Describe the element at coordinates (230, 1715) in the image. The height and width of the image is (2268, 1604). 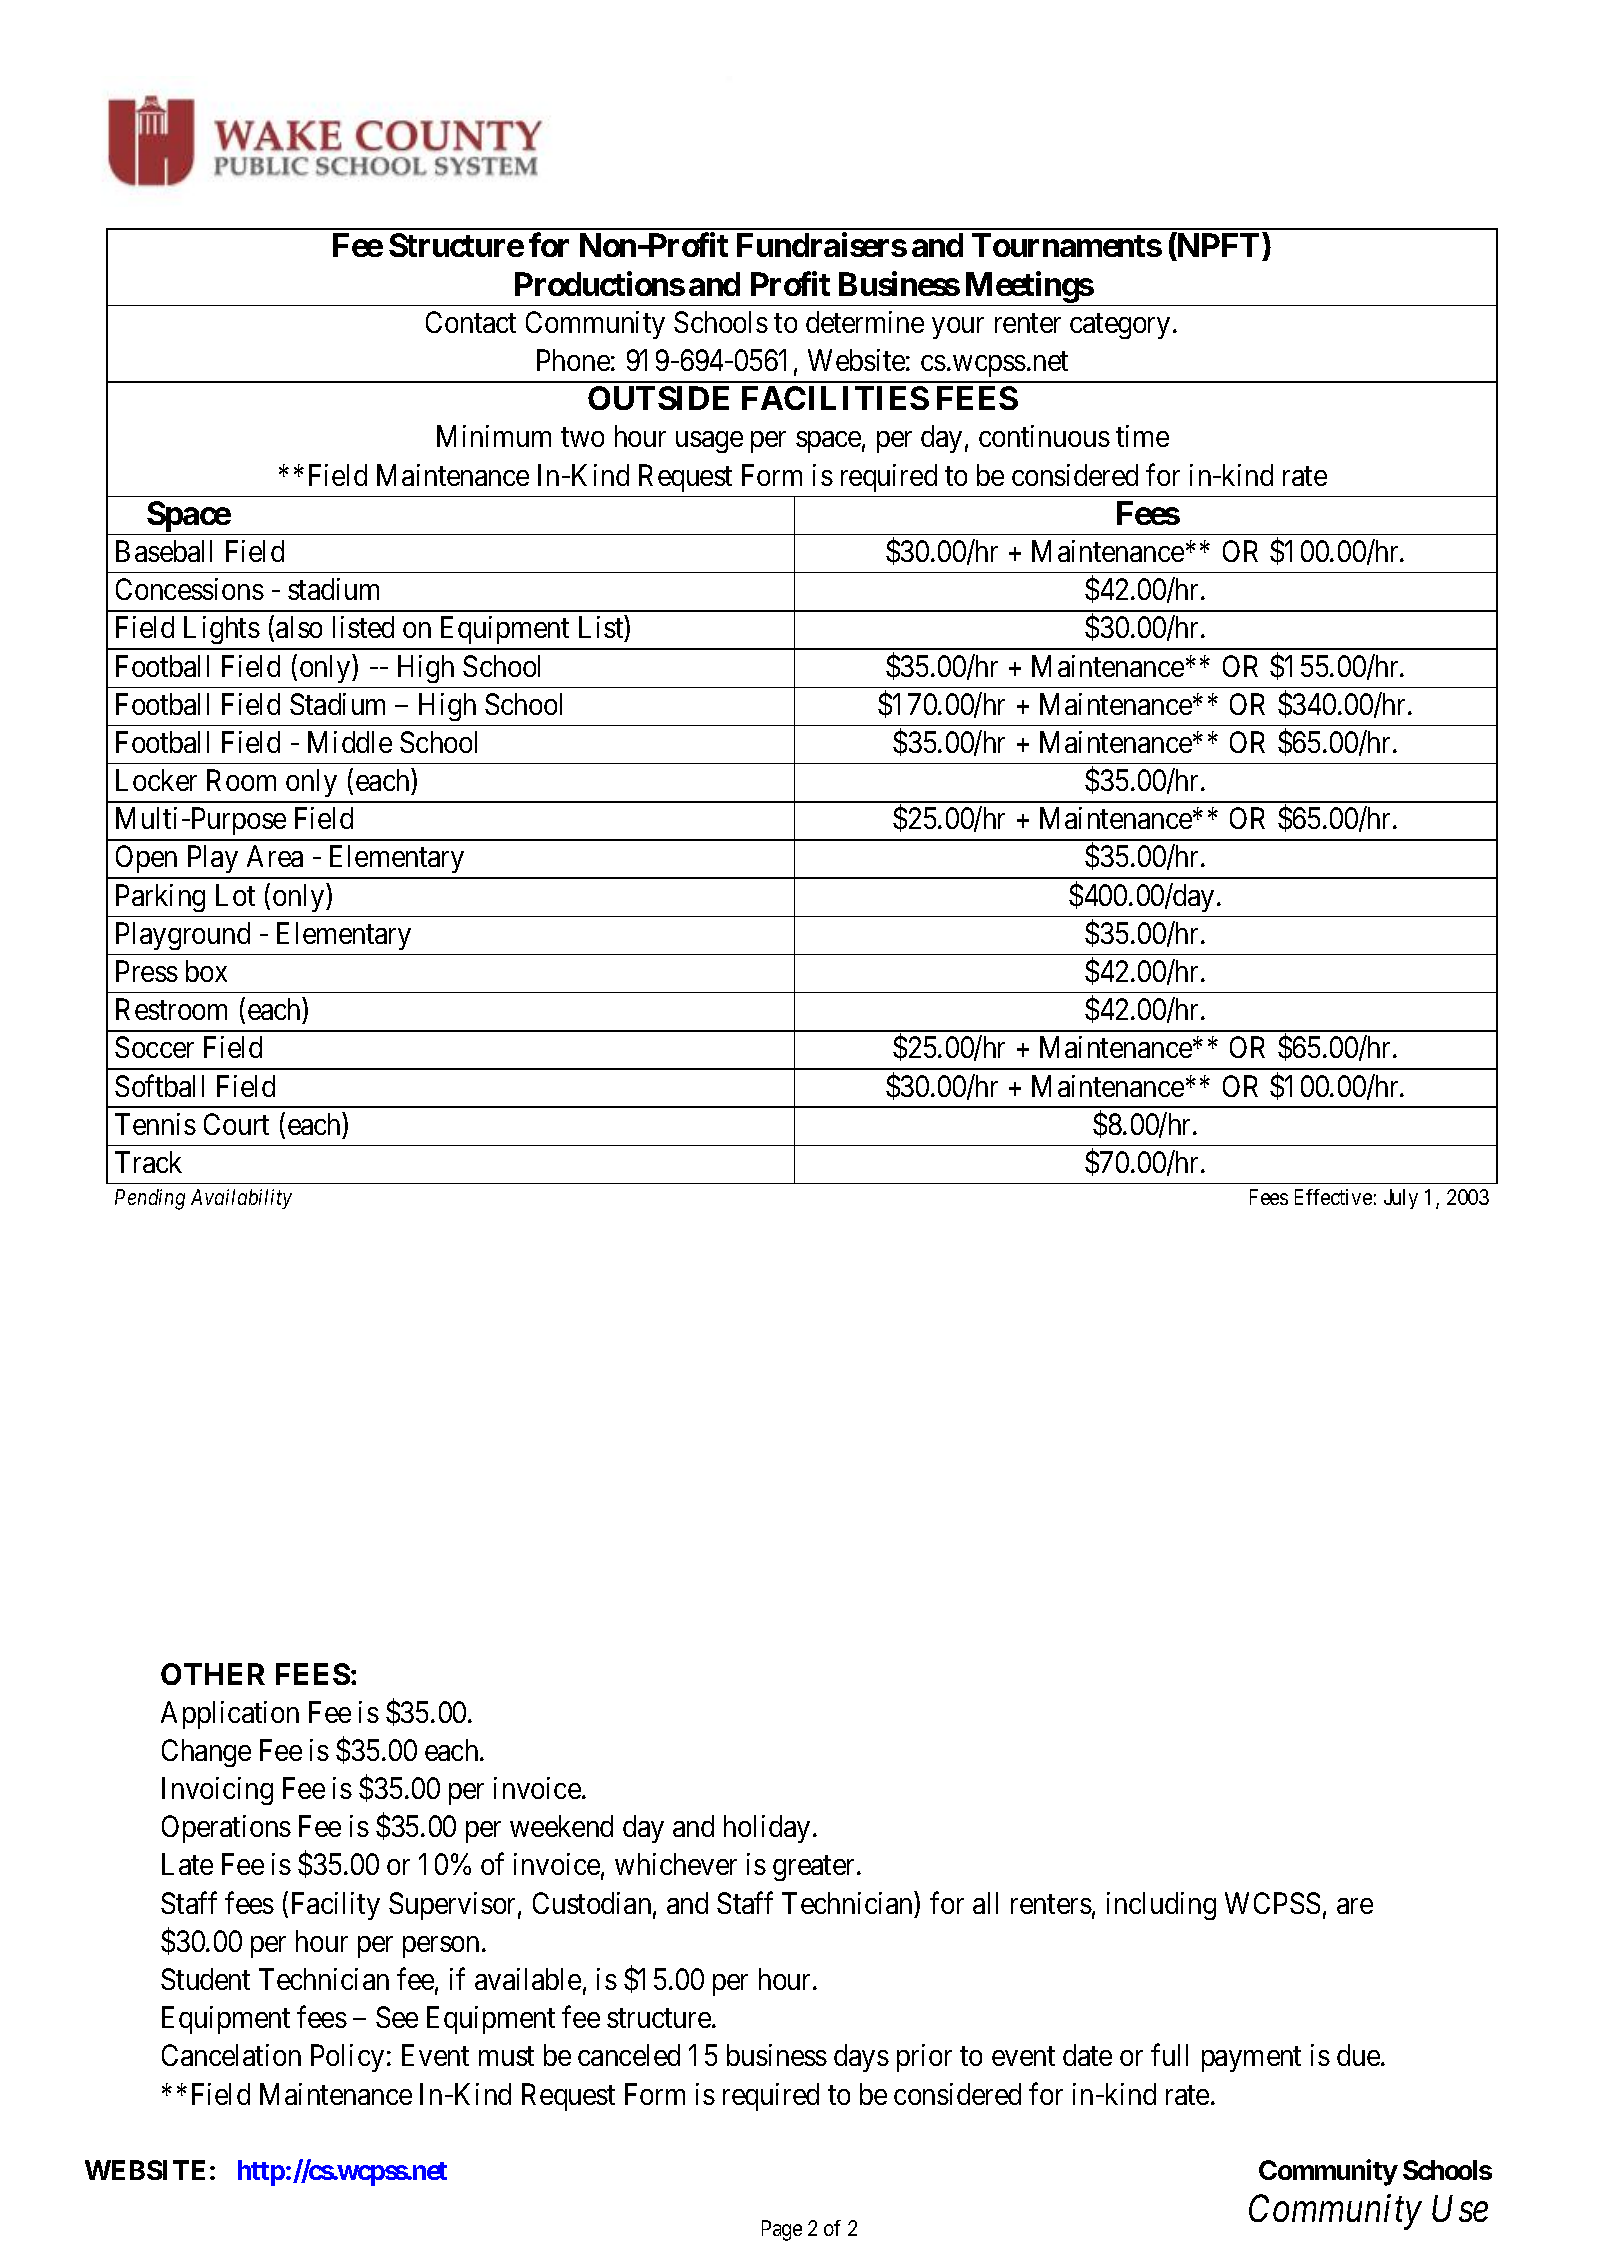
I see `Application` at that location.
